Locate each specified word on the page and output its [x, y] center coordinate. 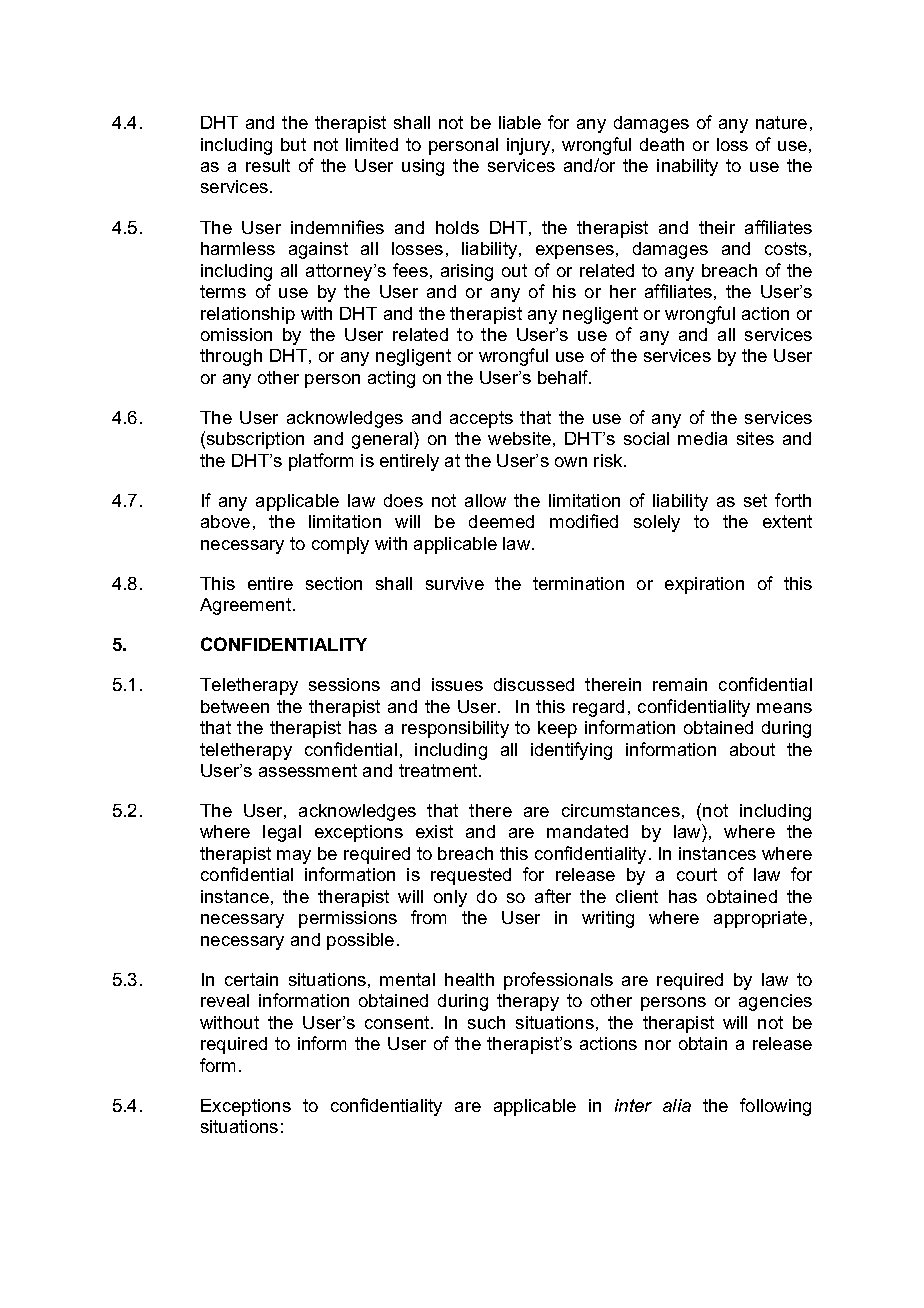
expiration [704, 585]
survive [455, 583]
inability [687, 167]
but [293, 144]
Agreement [245, 606]
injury [530, 146]
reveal [225, 1000]
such [486, 1022]
